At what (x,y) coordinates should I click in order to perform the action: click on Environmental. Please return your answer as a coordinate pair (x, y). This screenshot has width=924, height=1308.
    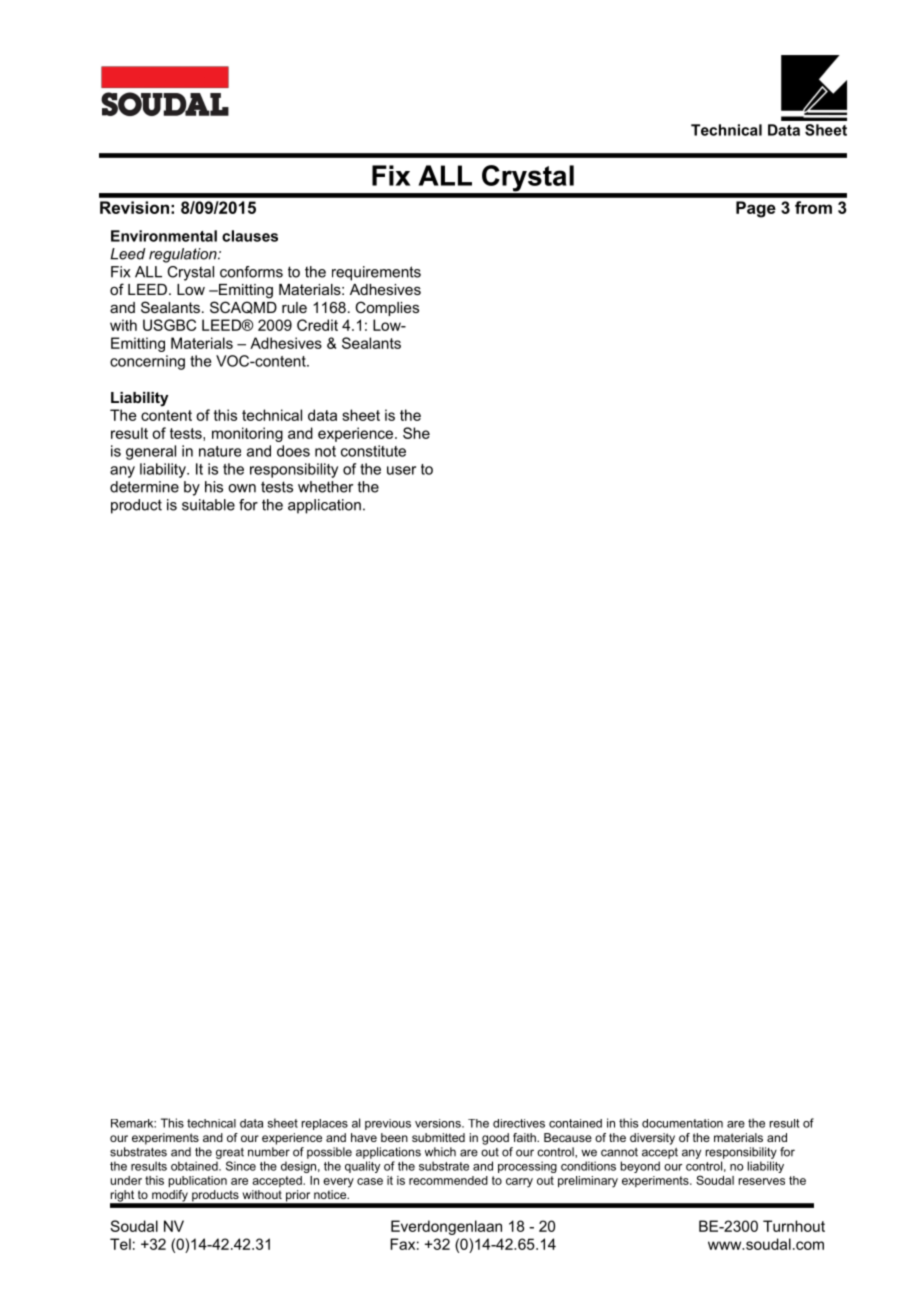
    Looking at the image, I should click on (164, 236).
